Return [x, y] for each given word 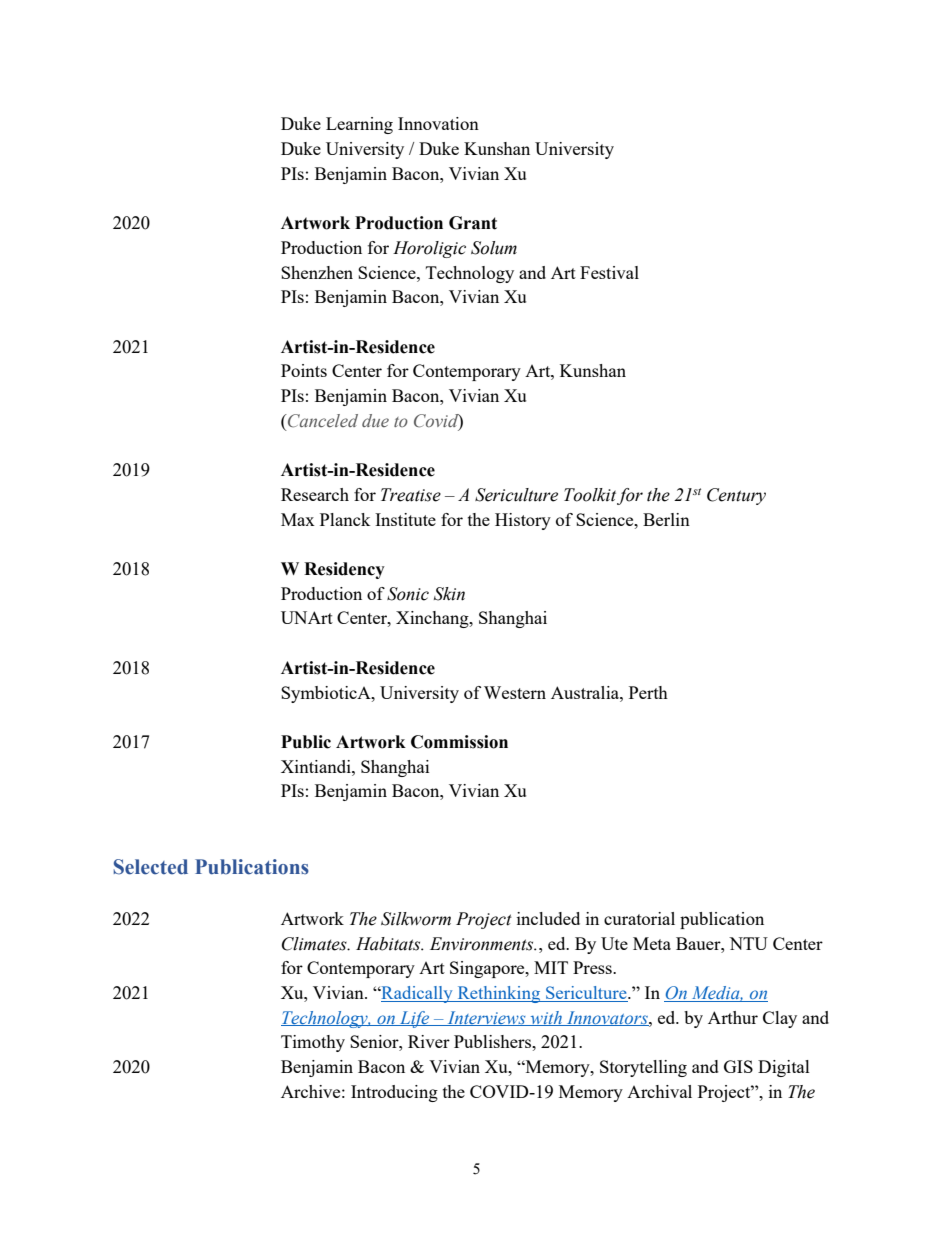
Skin [449, 594]
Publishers [493, 1041]
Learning [359, 125]
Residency [344, 570]
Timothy [313, 1043]
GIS [738, 1066]
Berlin [666, 519]
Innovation [438, 123]
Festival [609, 272]
